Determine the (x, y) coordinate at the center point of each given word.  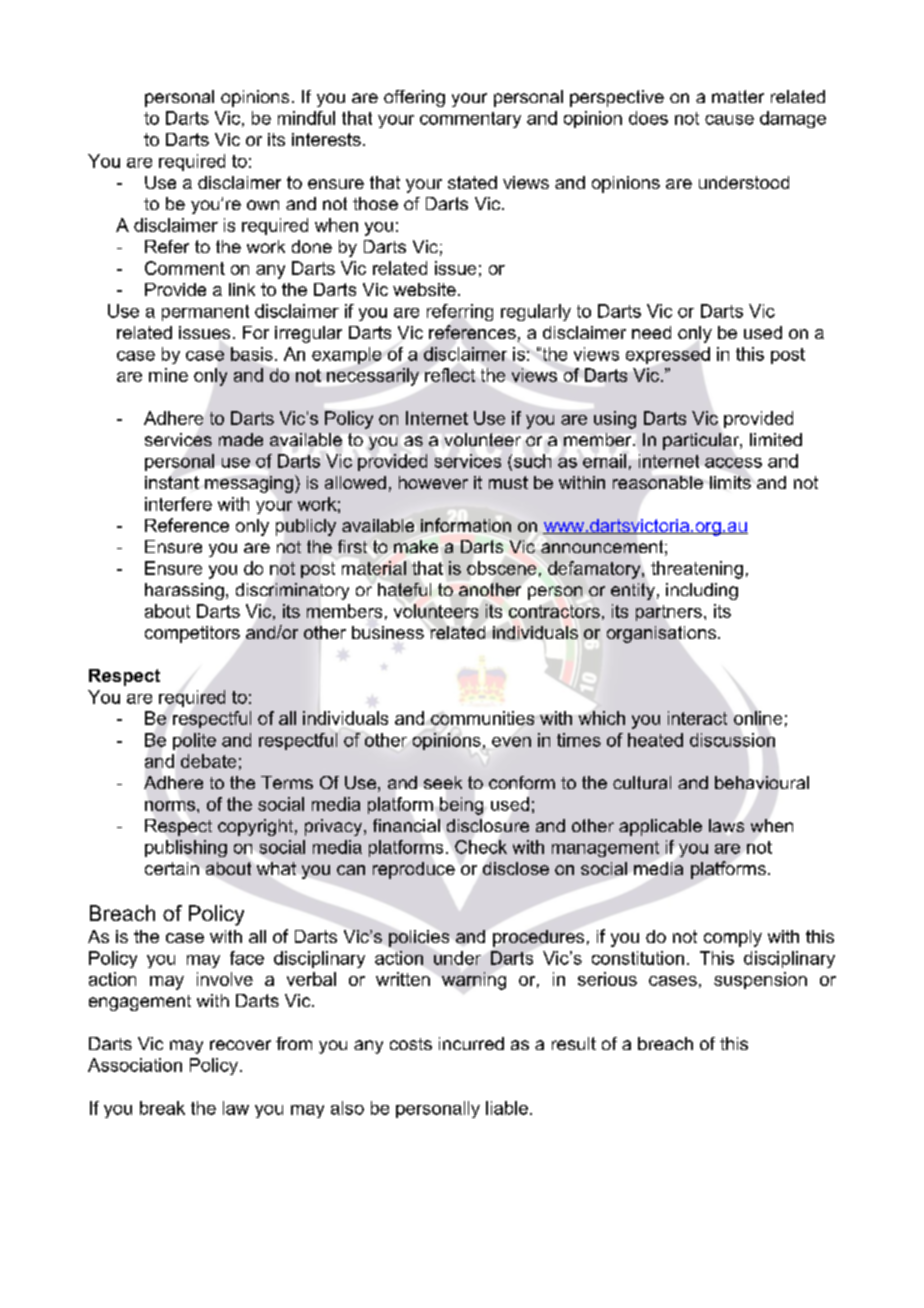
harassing (184, 591)
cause (729, 120)
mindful (306, 118)
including (702, 591)
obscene (501, 568)
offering (414, 98)
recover (240, 1045)
